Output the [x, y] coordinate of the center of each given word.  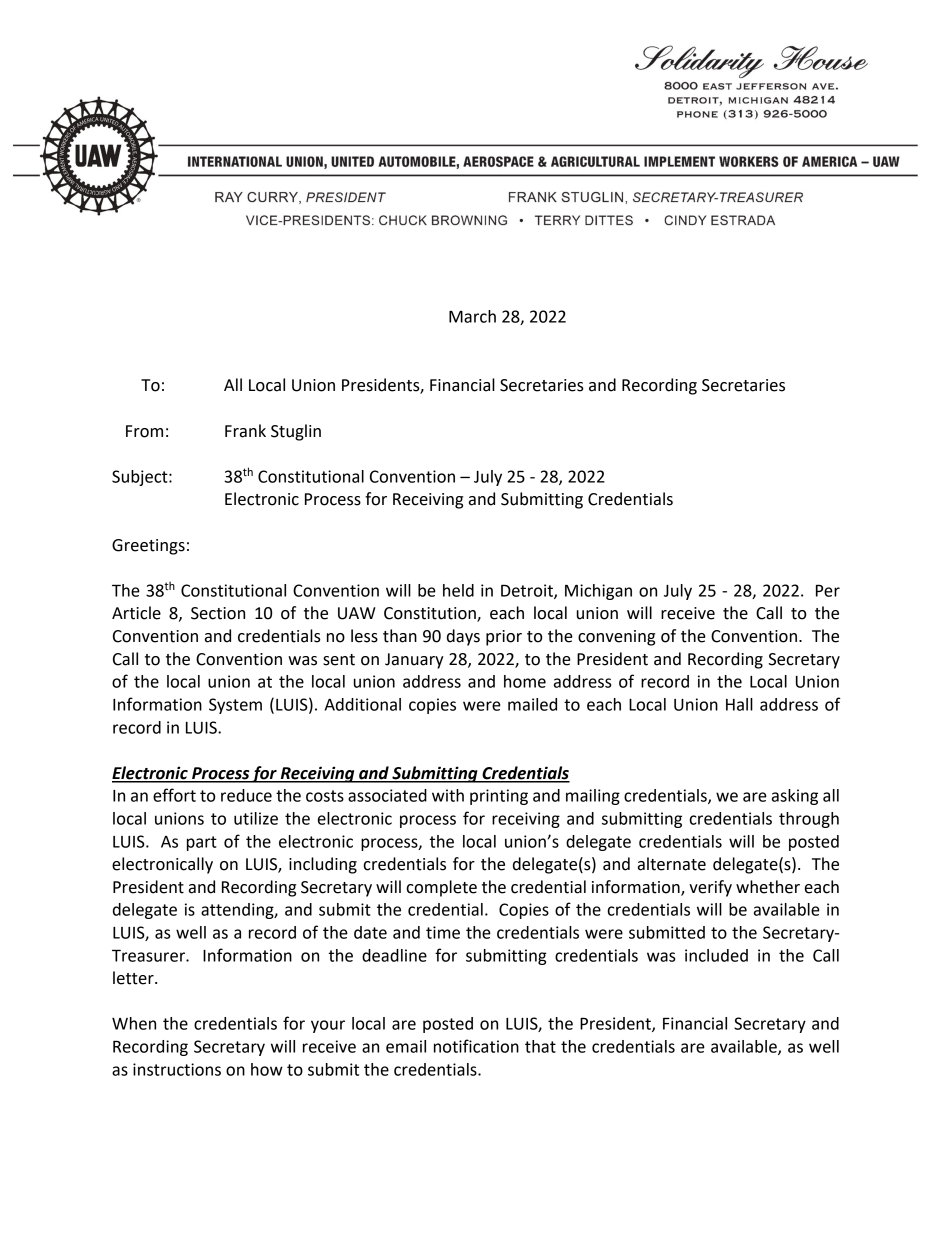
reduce [246, 795]
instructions [177, 1069]
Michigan [598, 592]
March [472, 316]
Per [828, 590]
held [458, 590]
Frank [245, 431]
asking [795, 797]
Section [218, 613]
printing [499, 797]
